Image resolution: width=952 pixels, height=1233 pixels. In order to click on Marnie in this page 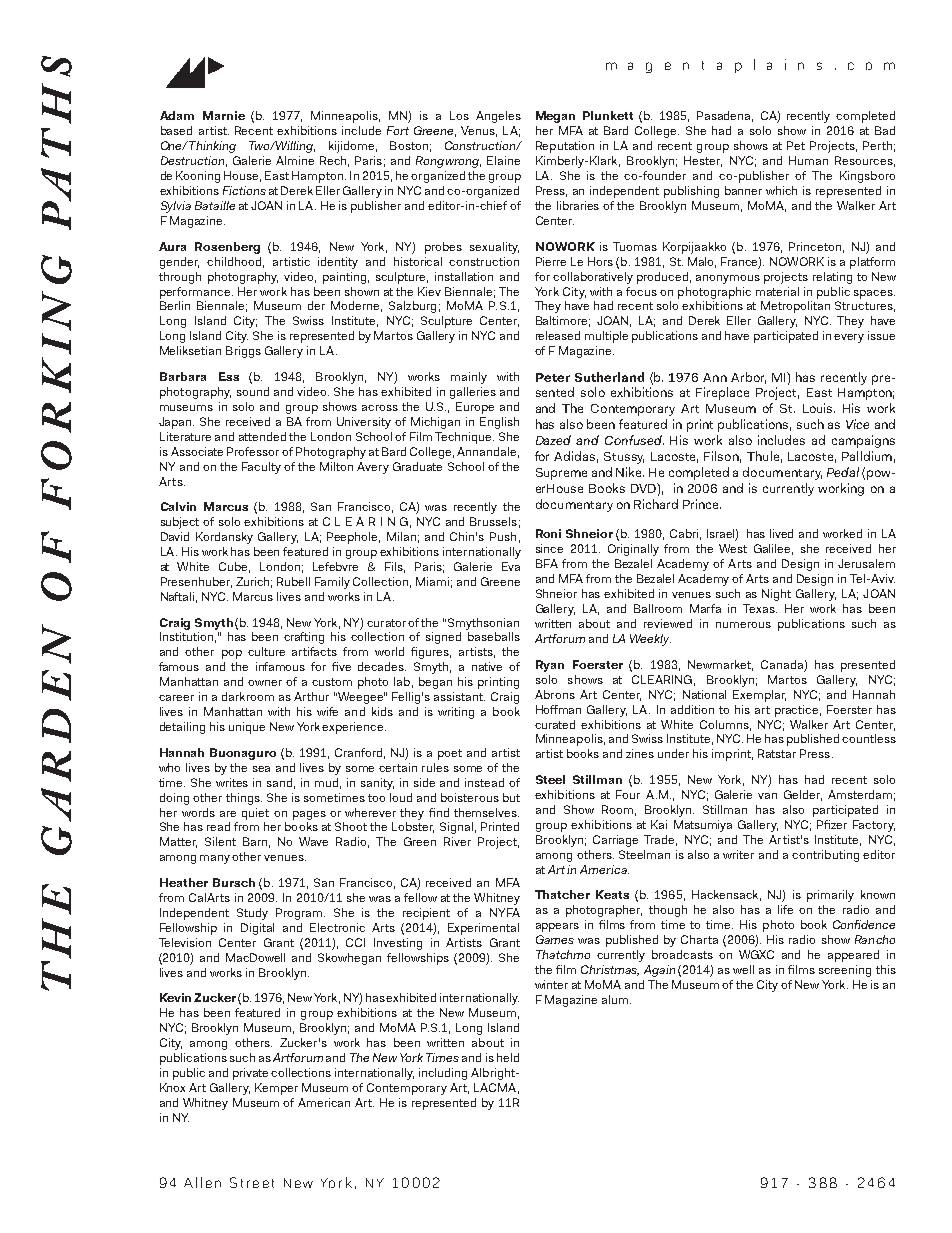, I will do `click(224, 115)`.
